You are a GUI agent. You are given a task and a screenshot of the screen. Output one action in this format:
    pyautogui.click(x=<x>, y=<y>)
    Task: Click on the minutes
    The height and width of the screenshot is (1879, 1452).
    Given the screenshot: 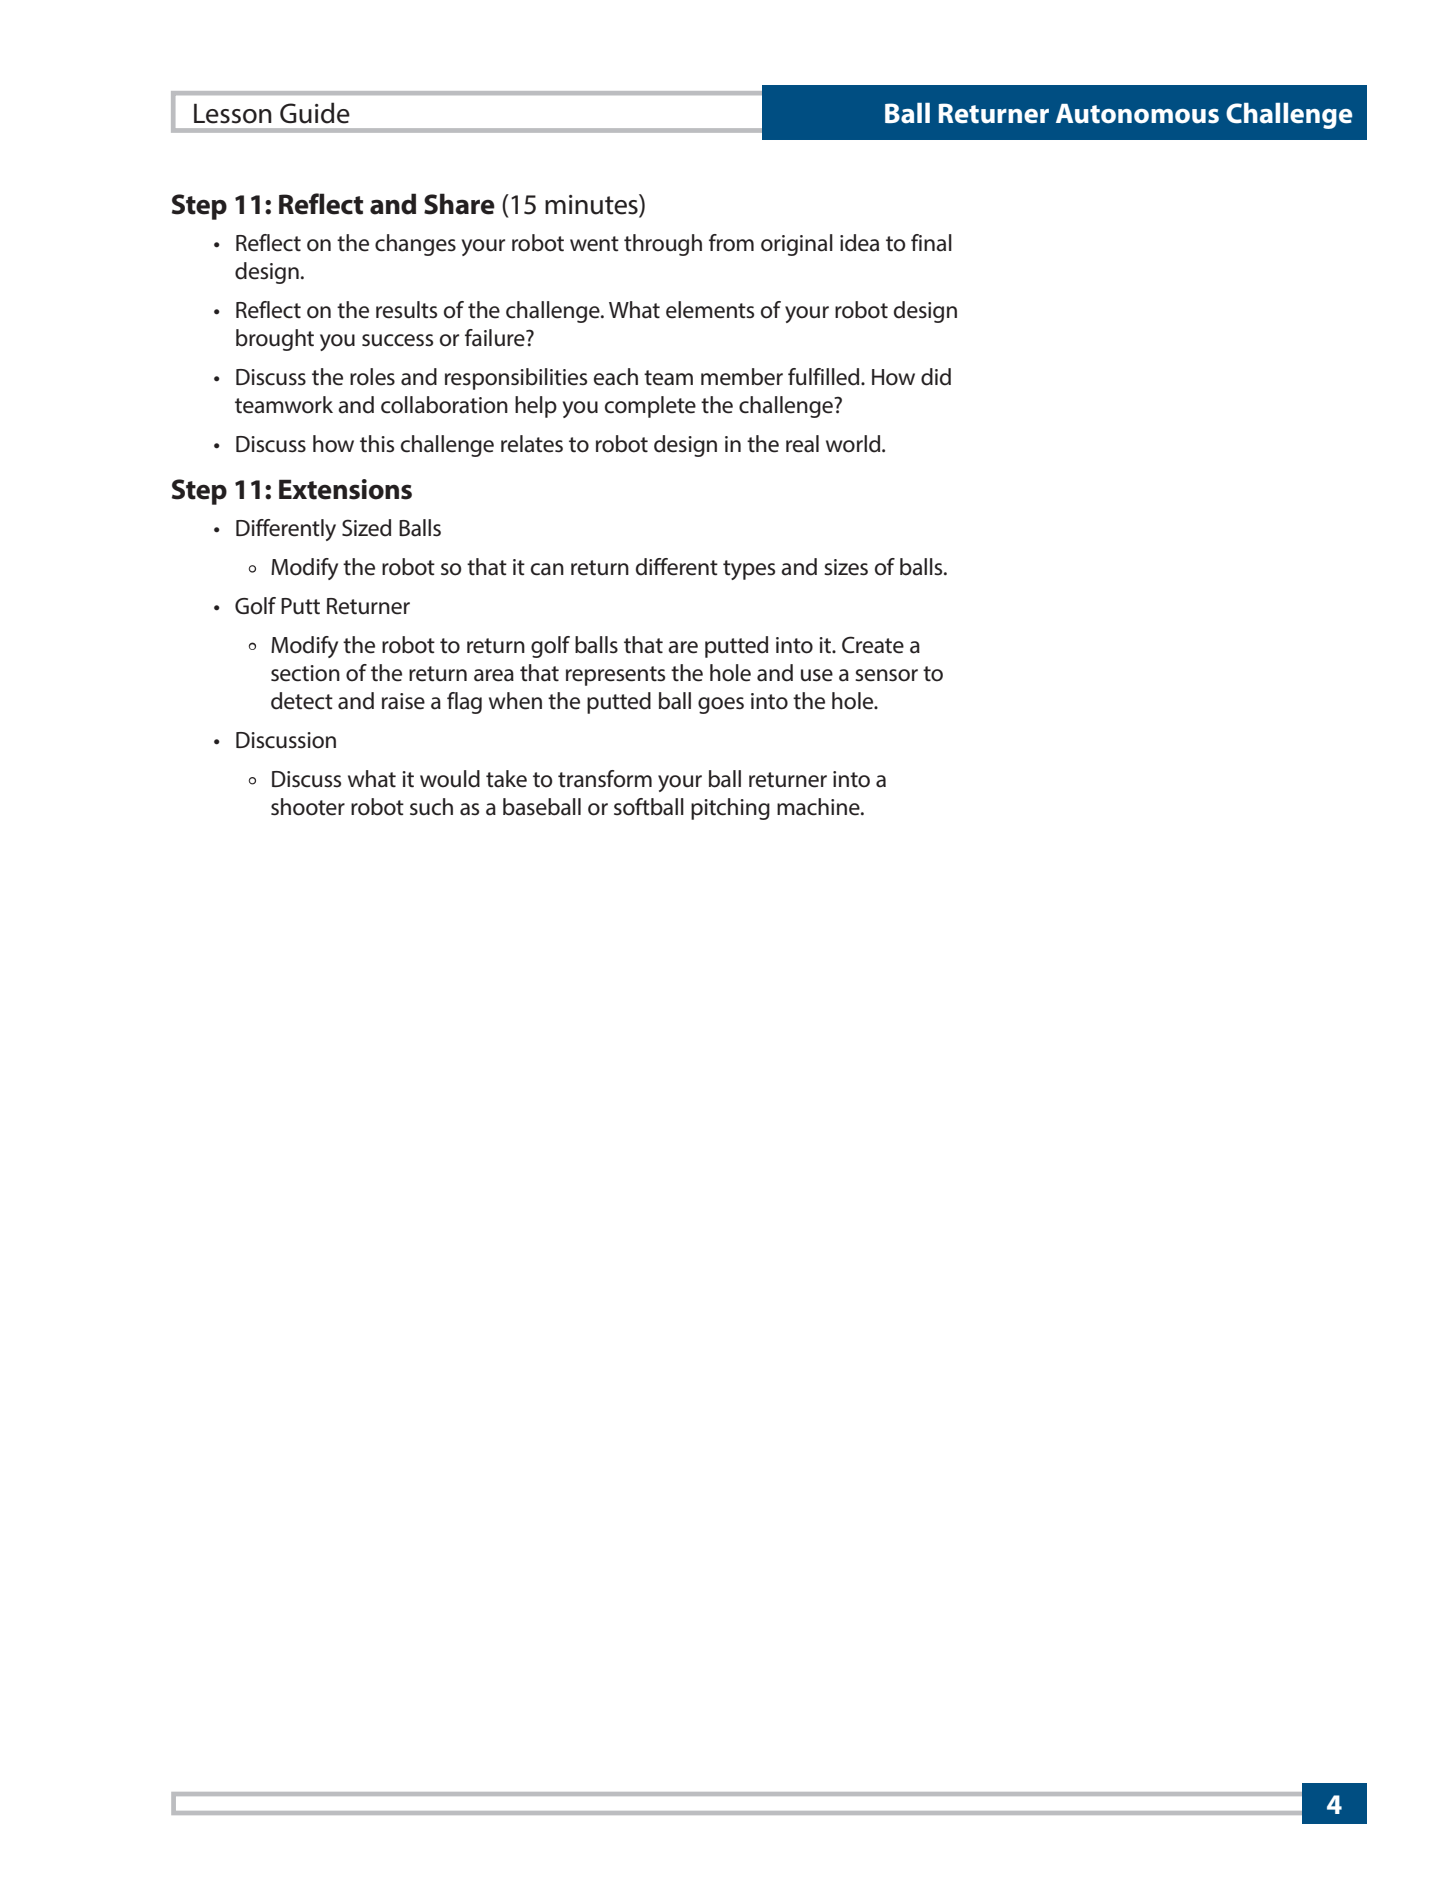 What is the action you would take?
    pyautogui.click(x=592, y=204)
